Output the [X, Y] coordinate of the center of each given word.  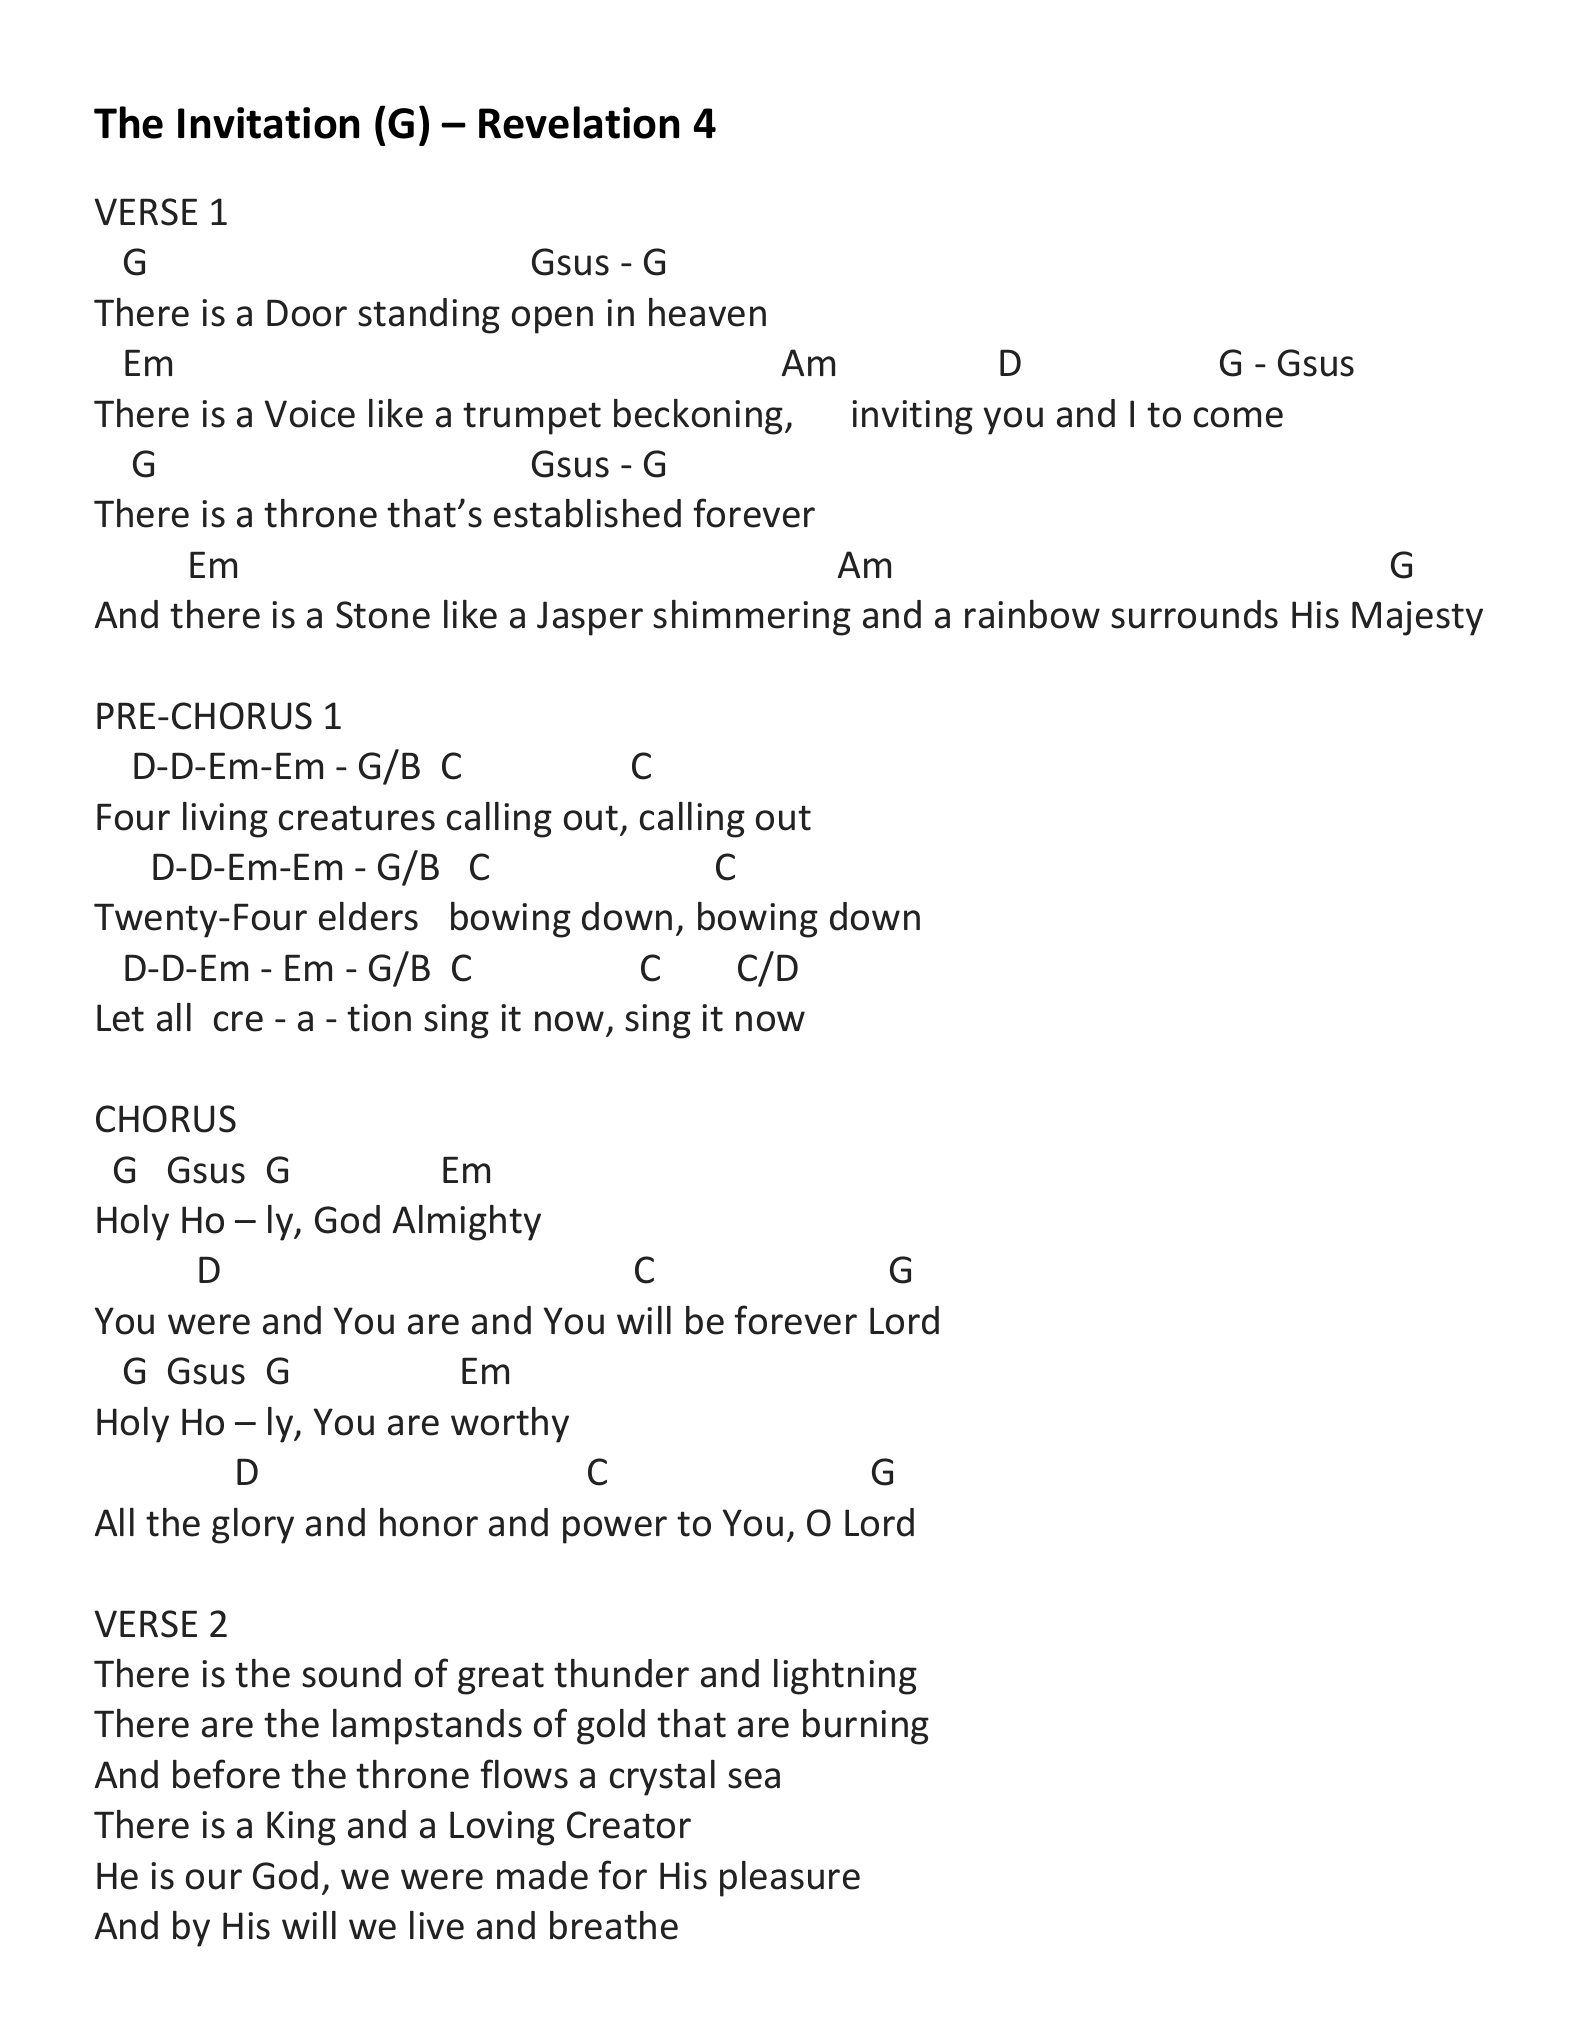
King [301, 1828]
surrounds [1194, 614]
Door [307, 313]
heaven [707, 312]
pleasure [790, 1879]
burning [866, 1727]
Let [120, 1018]
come [1238, 417]
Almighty [467, 1223]
